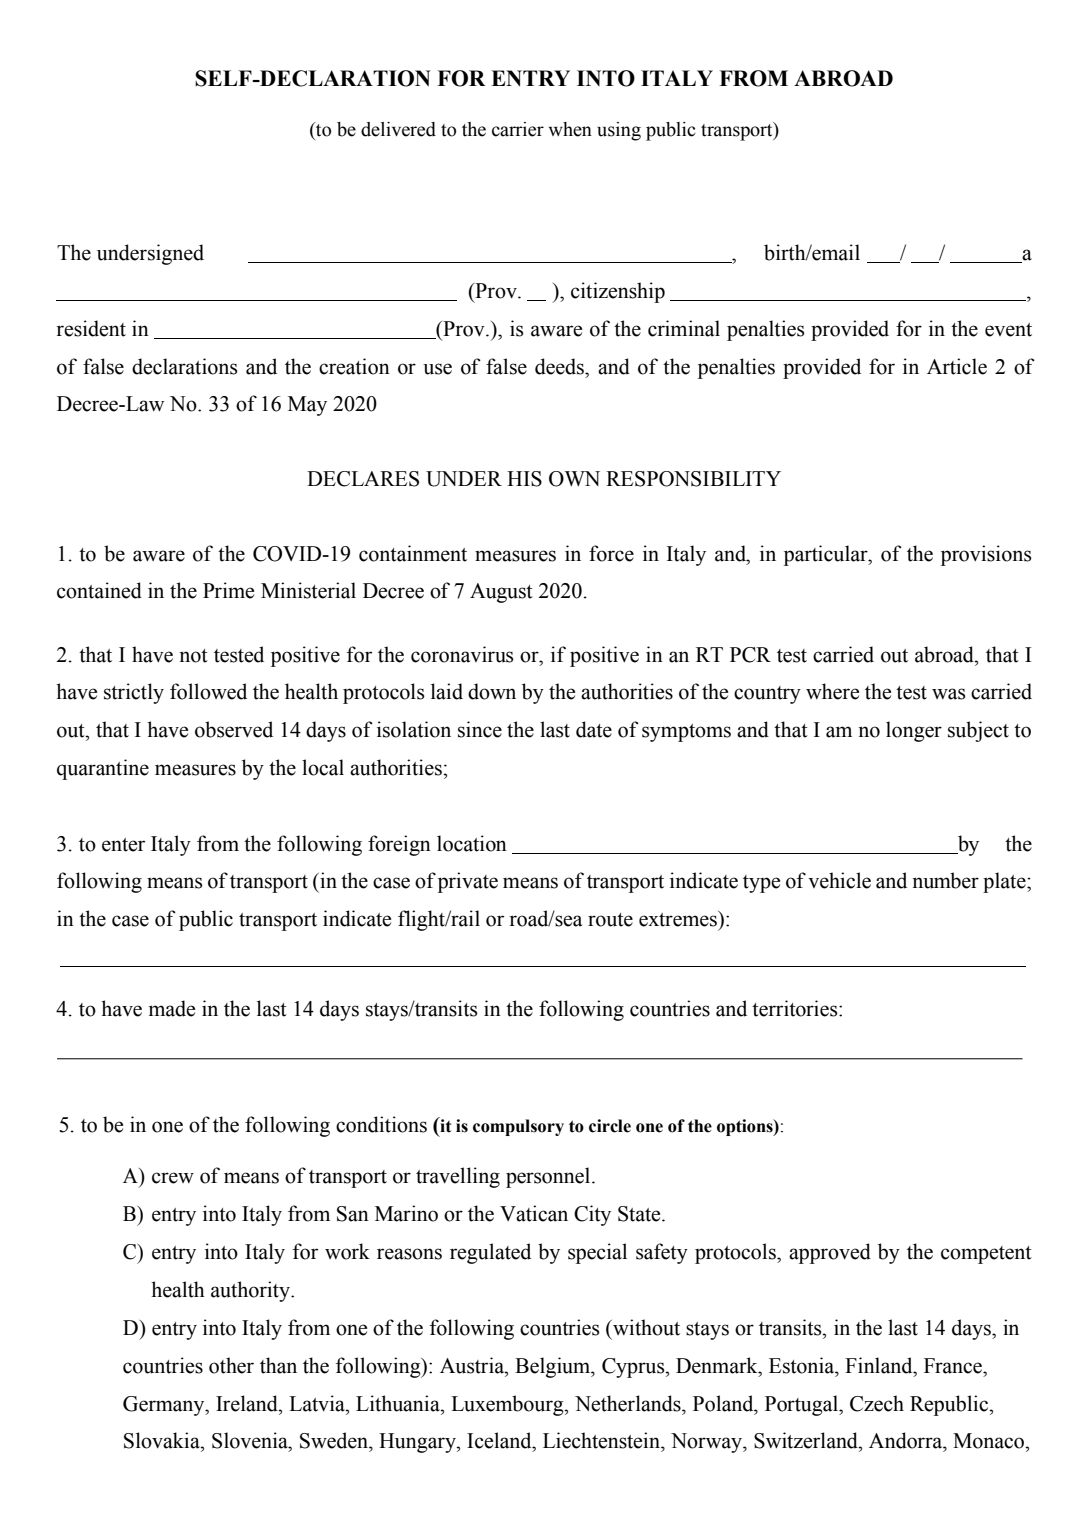 This document has height=1539, width=1088. Describe the element at coordinates (602, 1440) in the document. I see `Liechtenstein` at that location.
